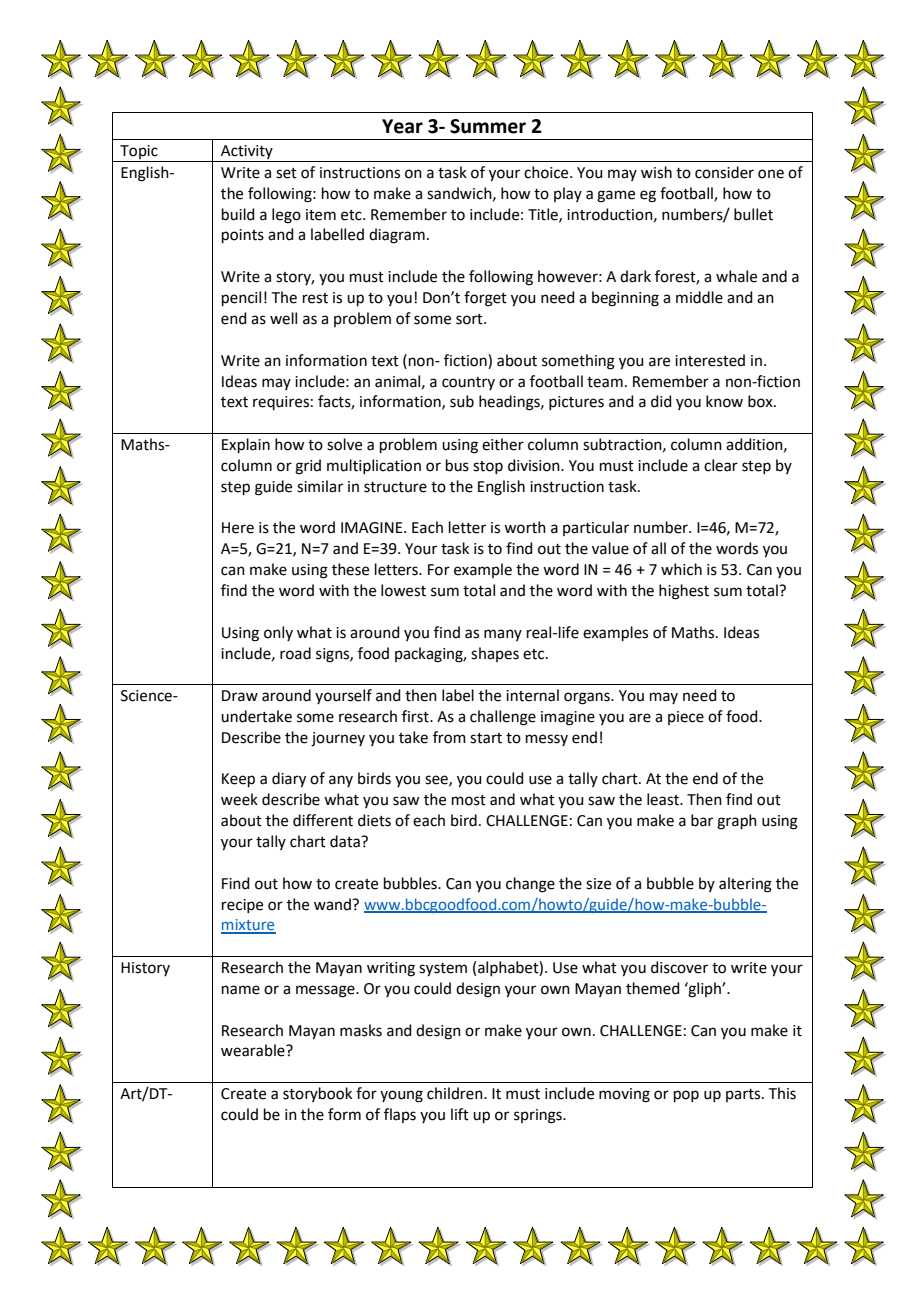 The height and width of the screenshot is (1308, 924). Describe the element at coordinates (503, 635) in the screenshot. I see `many` at that location.
